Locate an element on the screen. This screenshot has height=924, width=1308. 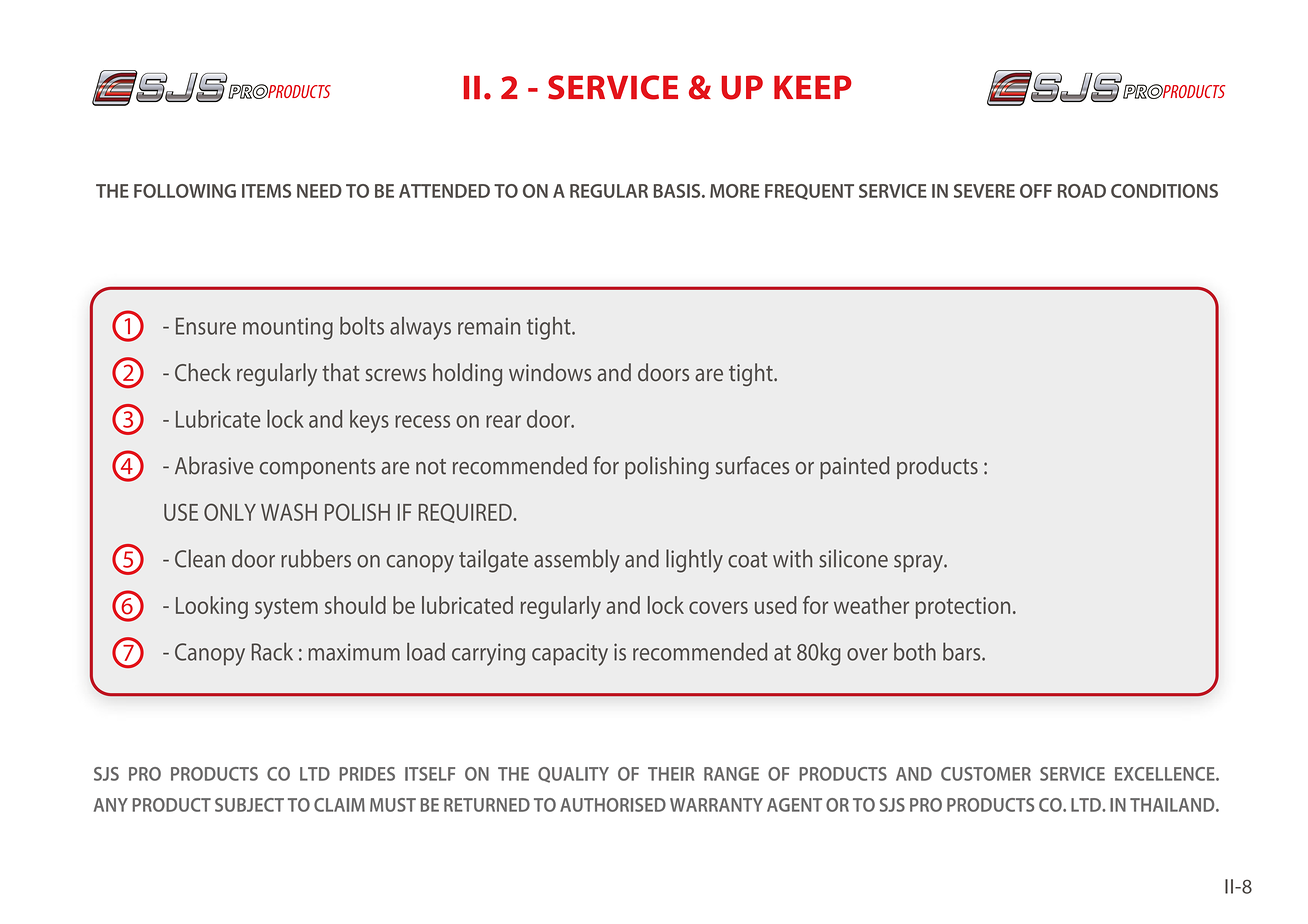
ITEMS is located at coordinates (266, 191).
